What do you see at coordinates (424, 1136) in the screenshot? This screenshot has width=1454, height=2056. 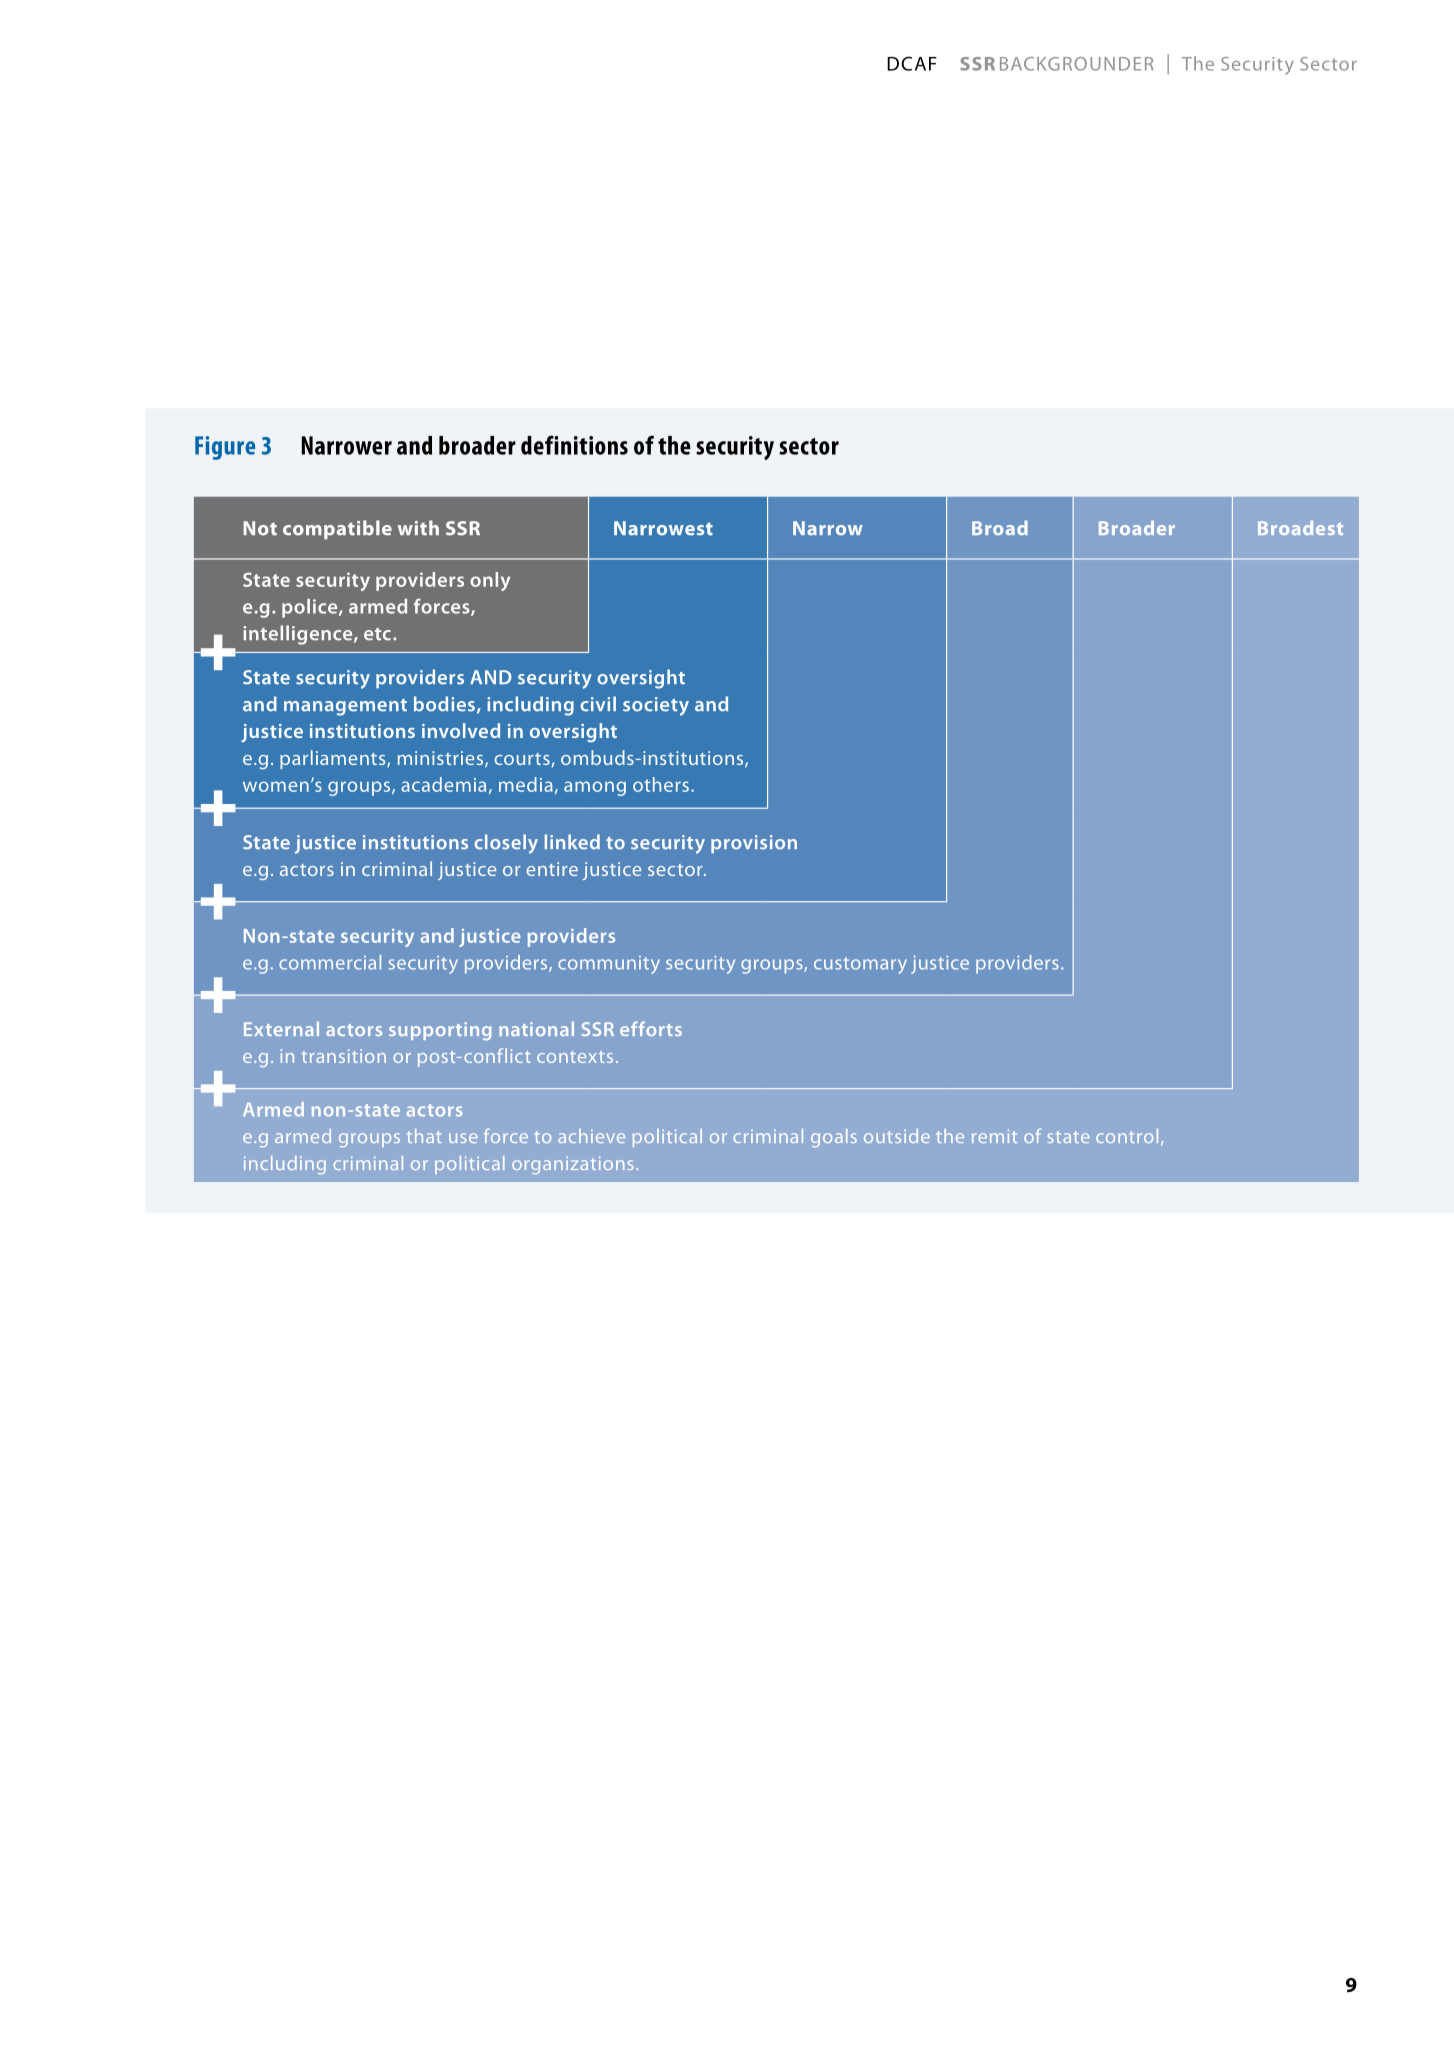 I see `that` at bounding box center [424, 1136].
